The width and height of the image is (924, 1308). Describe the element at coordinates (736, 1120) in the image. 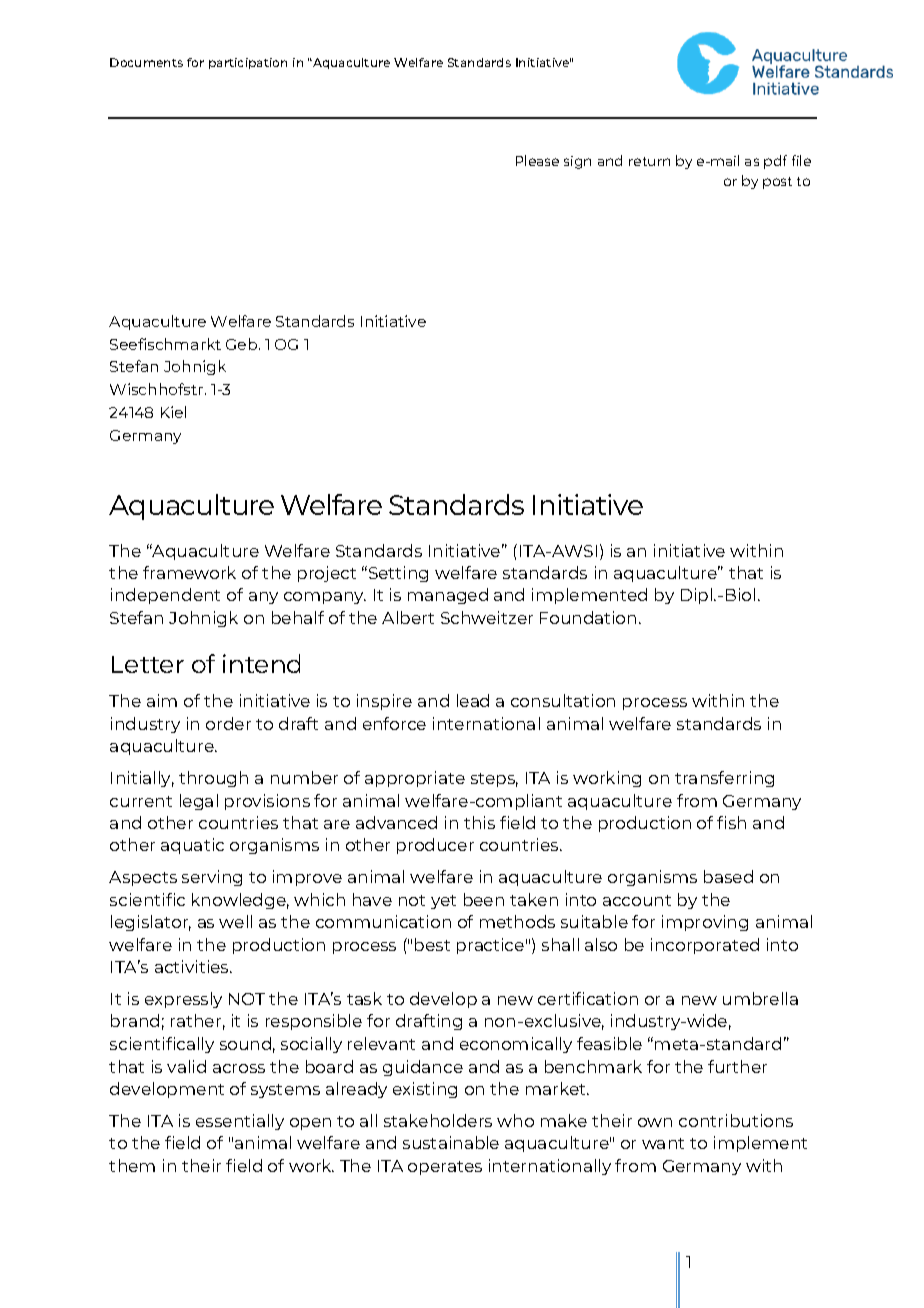

I see `contributions` at that location.
